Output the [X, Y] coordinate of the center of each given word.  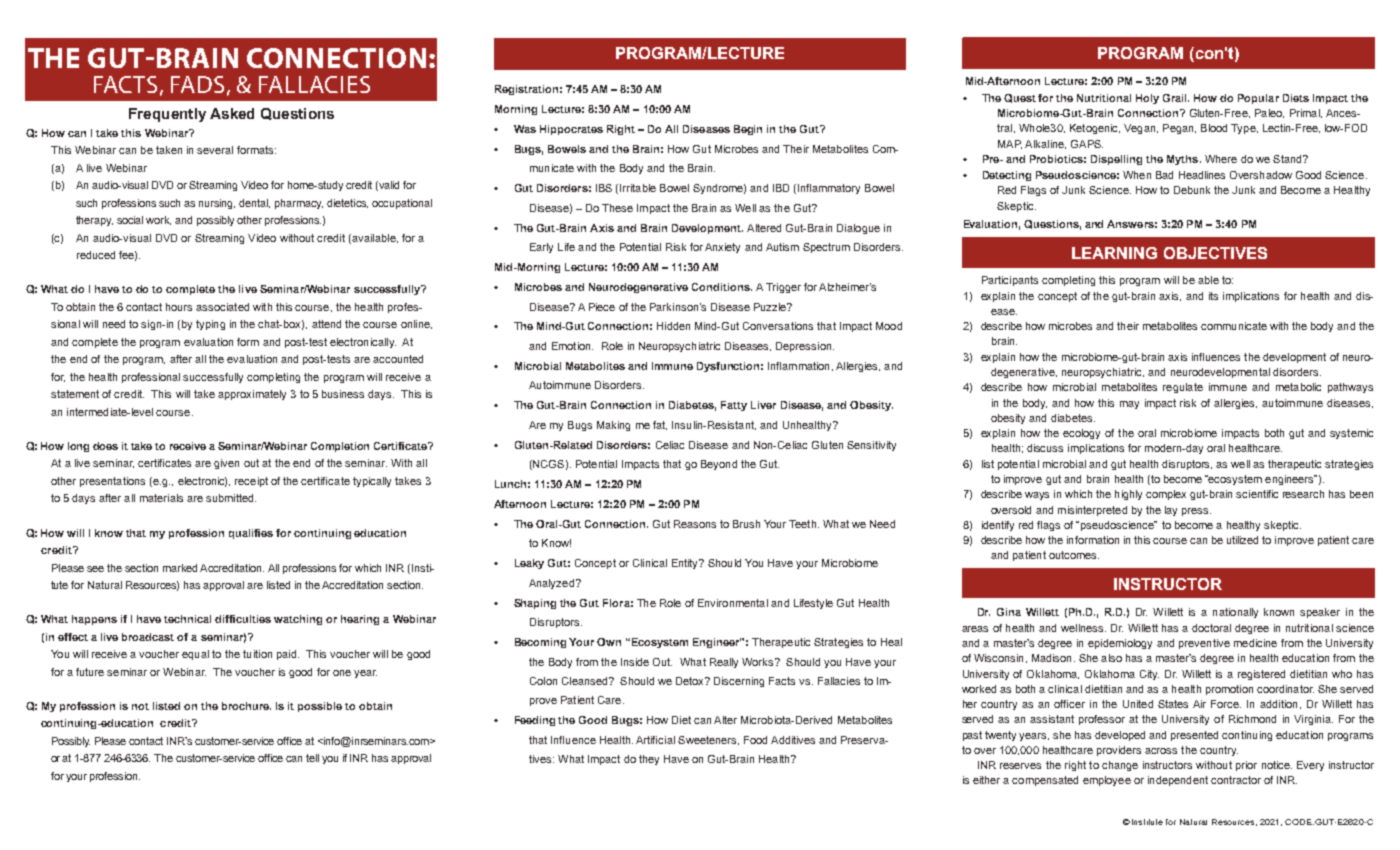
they [649, 760]
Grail [1176, 98]
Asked [232, 113]
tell [312, 758]
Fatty [734, 406]
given [226, 464]
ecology [1081, 434]
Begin [748, 130]
